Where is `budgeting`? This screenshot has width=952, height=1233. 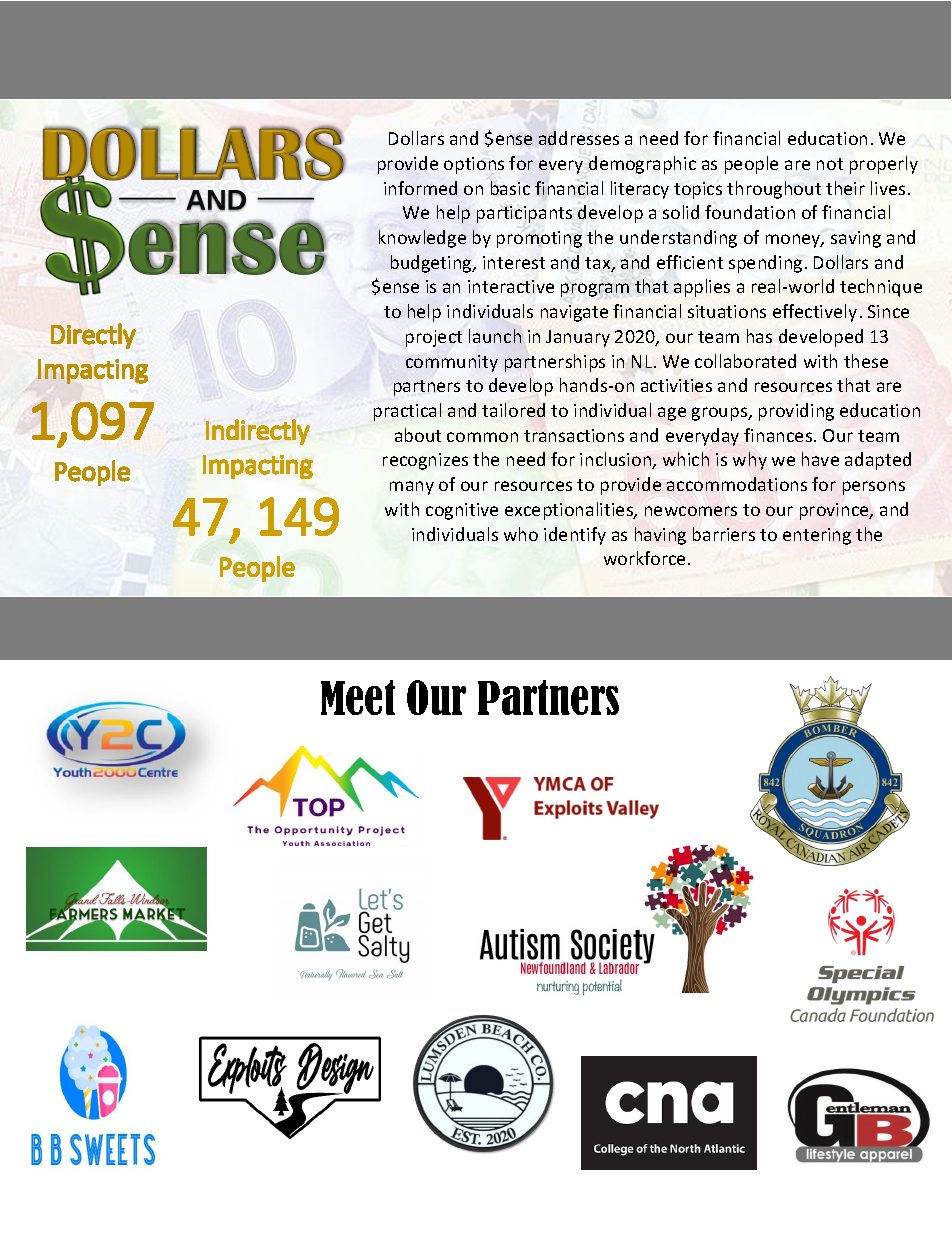 budgeting is located at coordinates (432, 264).
